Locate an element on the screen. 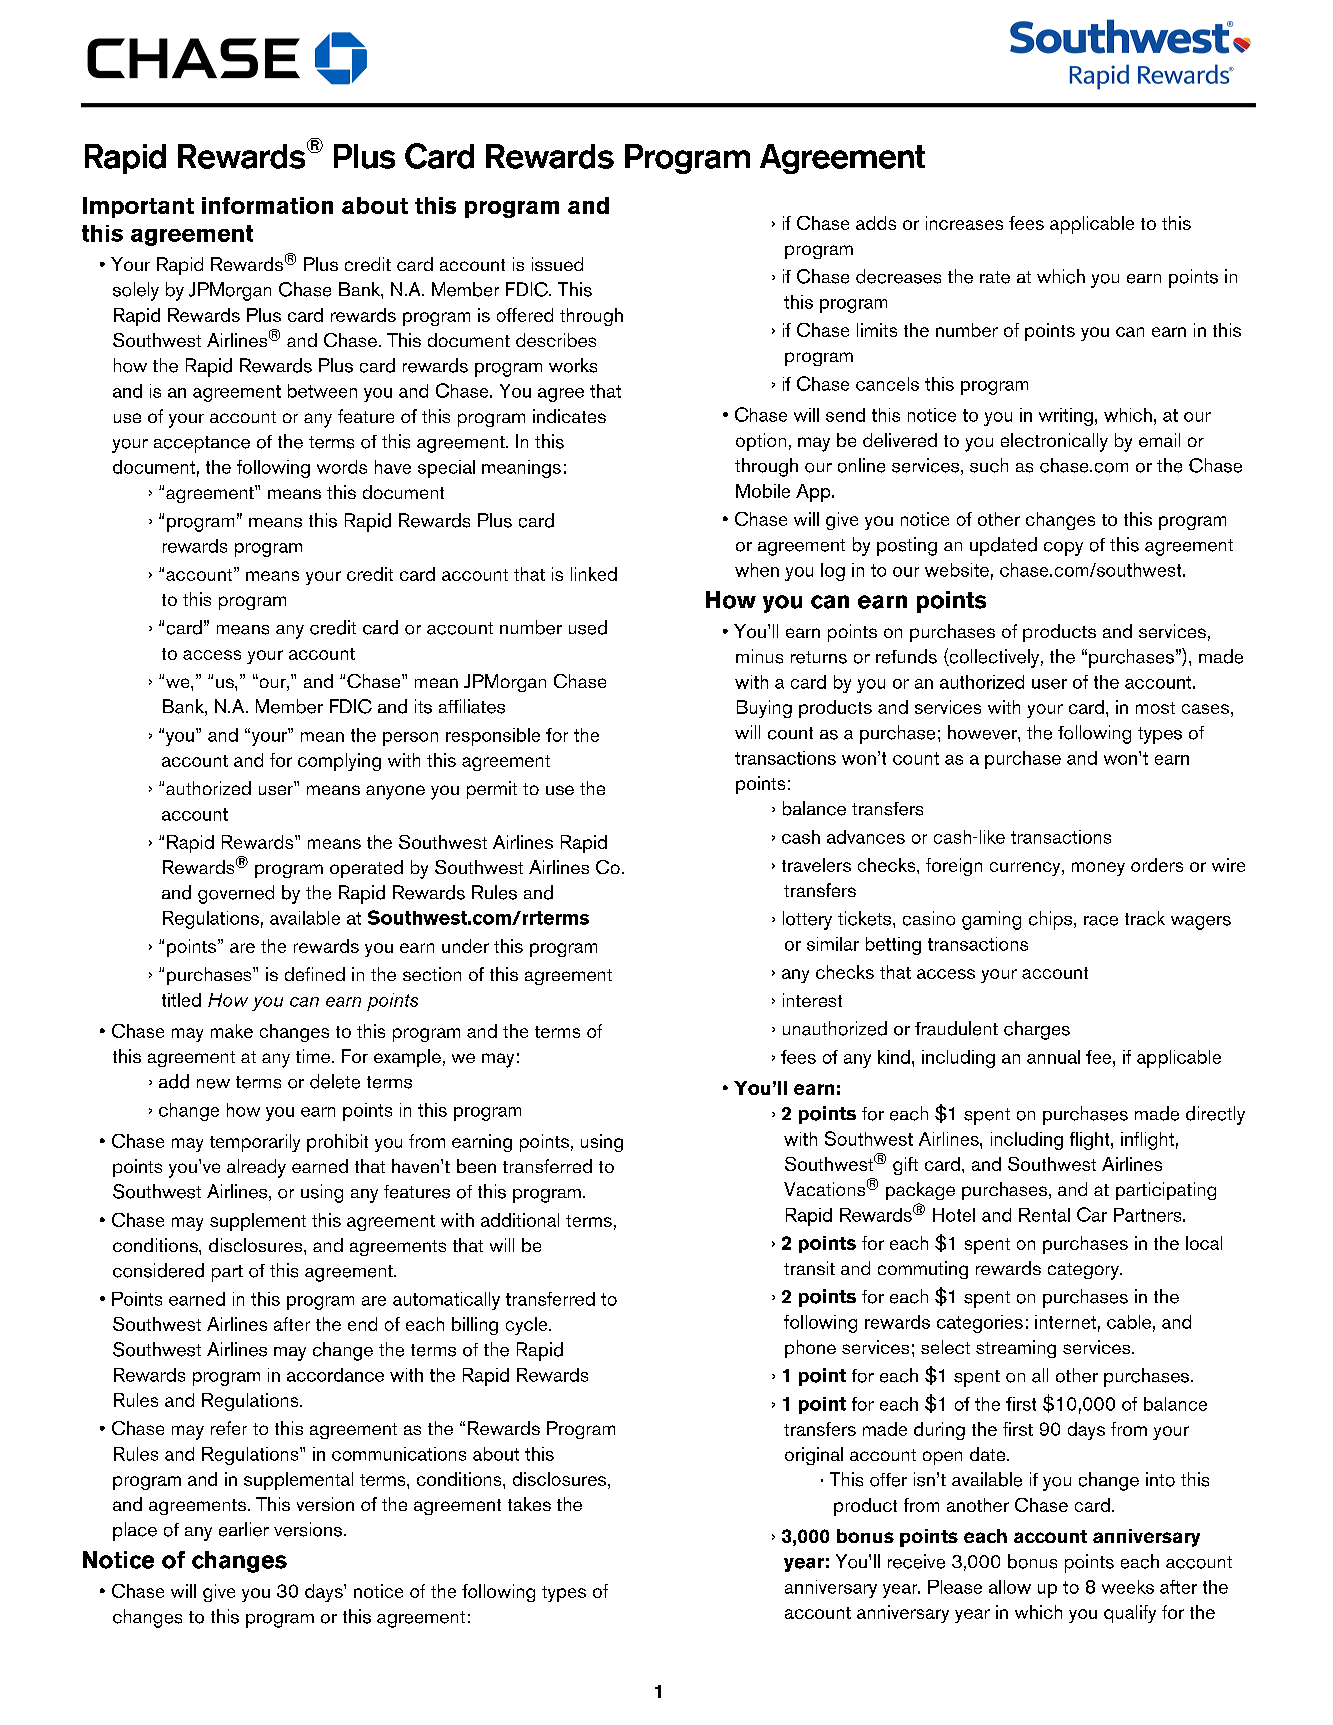  earlier is located at coordinates (244, 1529).
